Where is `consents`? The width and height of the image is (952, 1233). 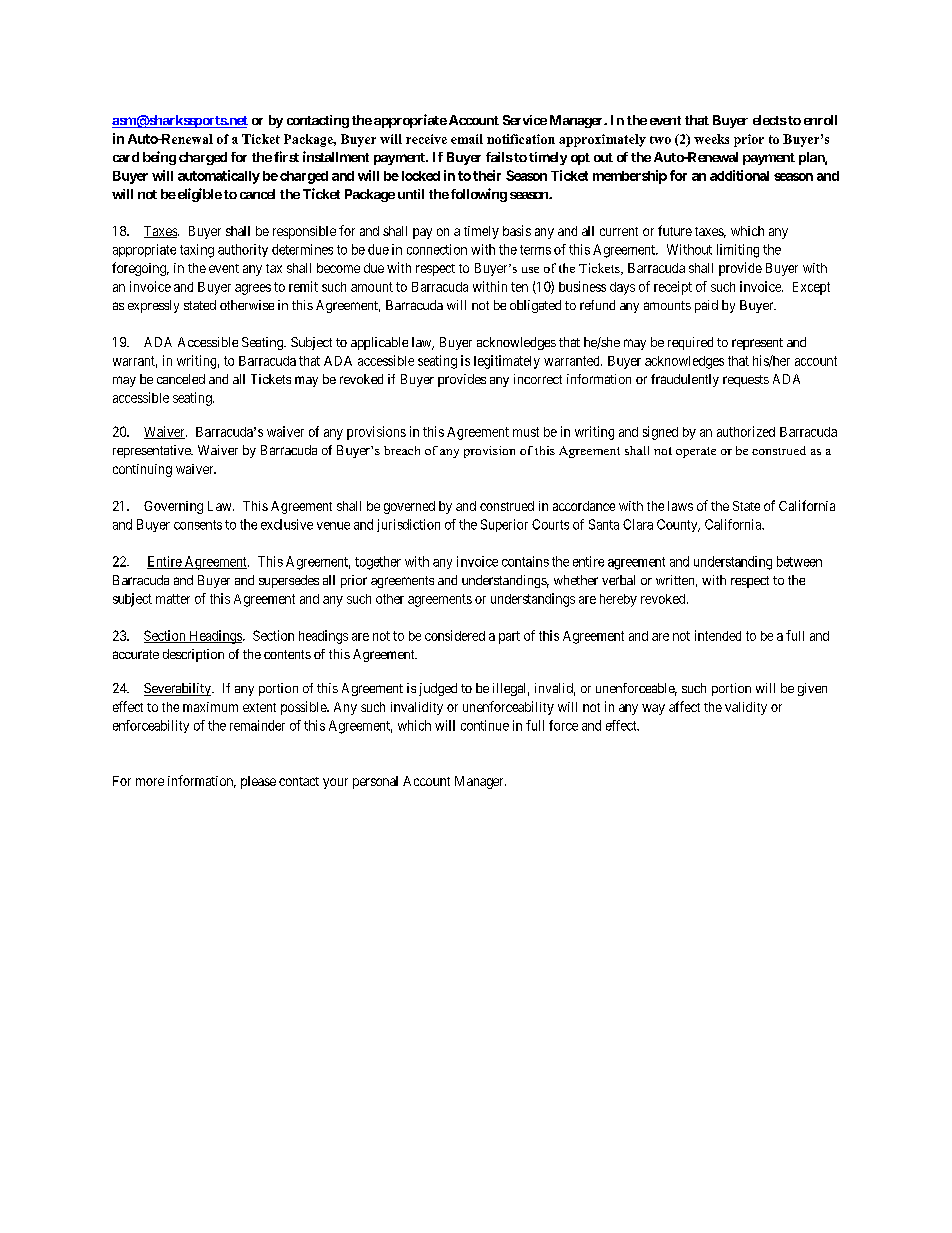 consents is located at coordinates (198, 525).
